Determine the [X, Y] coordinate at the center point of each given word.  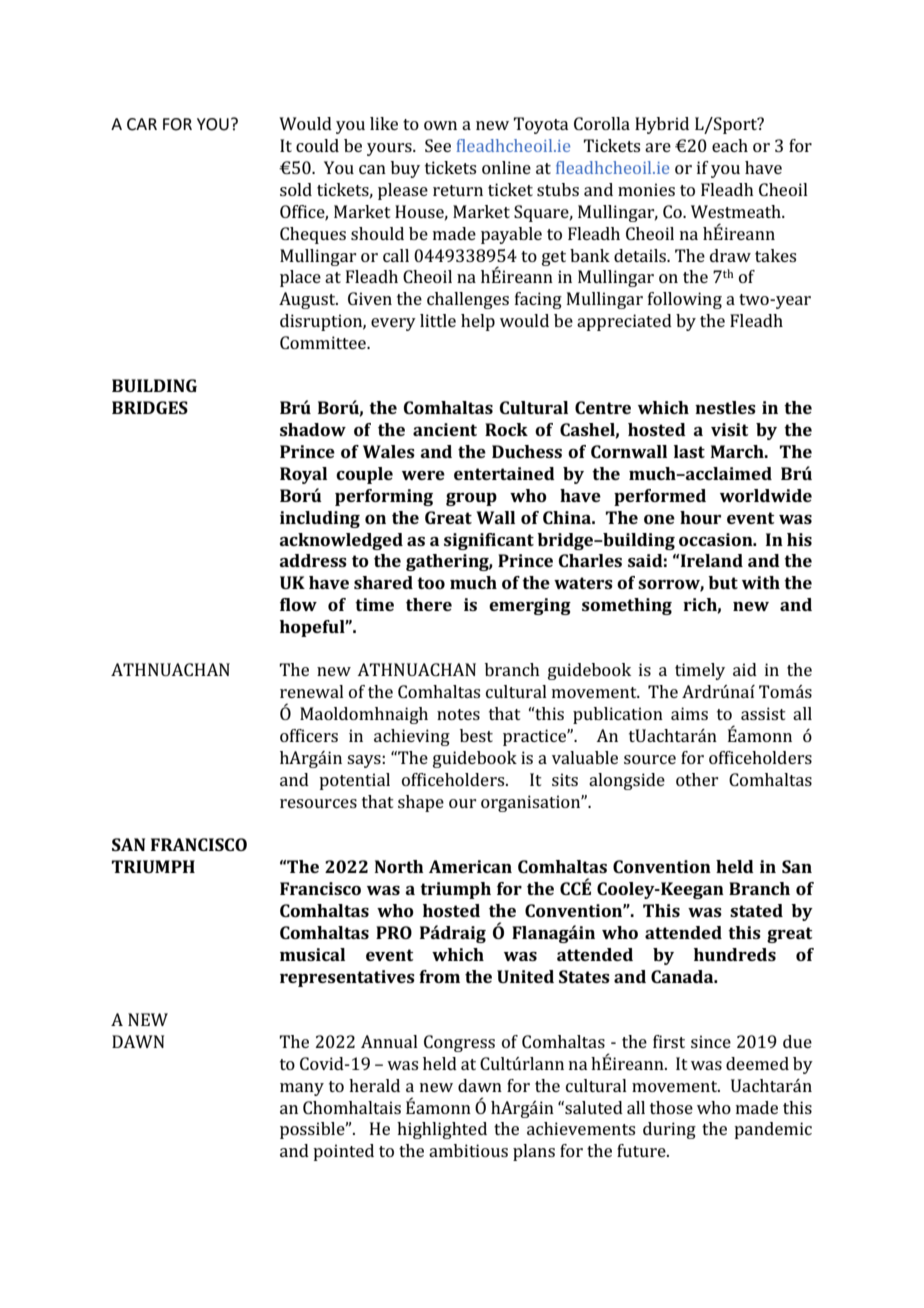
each [730, 145]
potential [354, 781]
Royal [303, 475]
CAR [142, 124]
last [689, 451]
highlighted [442, 1130]
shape [421, 803]
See [438, 145]
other [697, 779]
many [302, 1089]
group [471, 499]
